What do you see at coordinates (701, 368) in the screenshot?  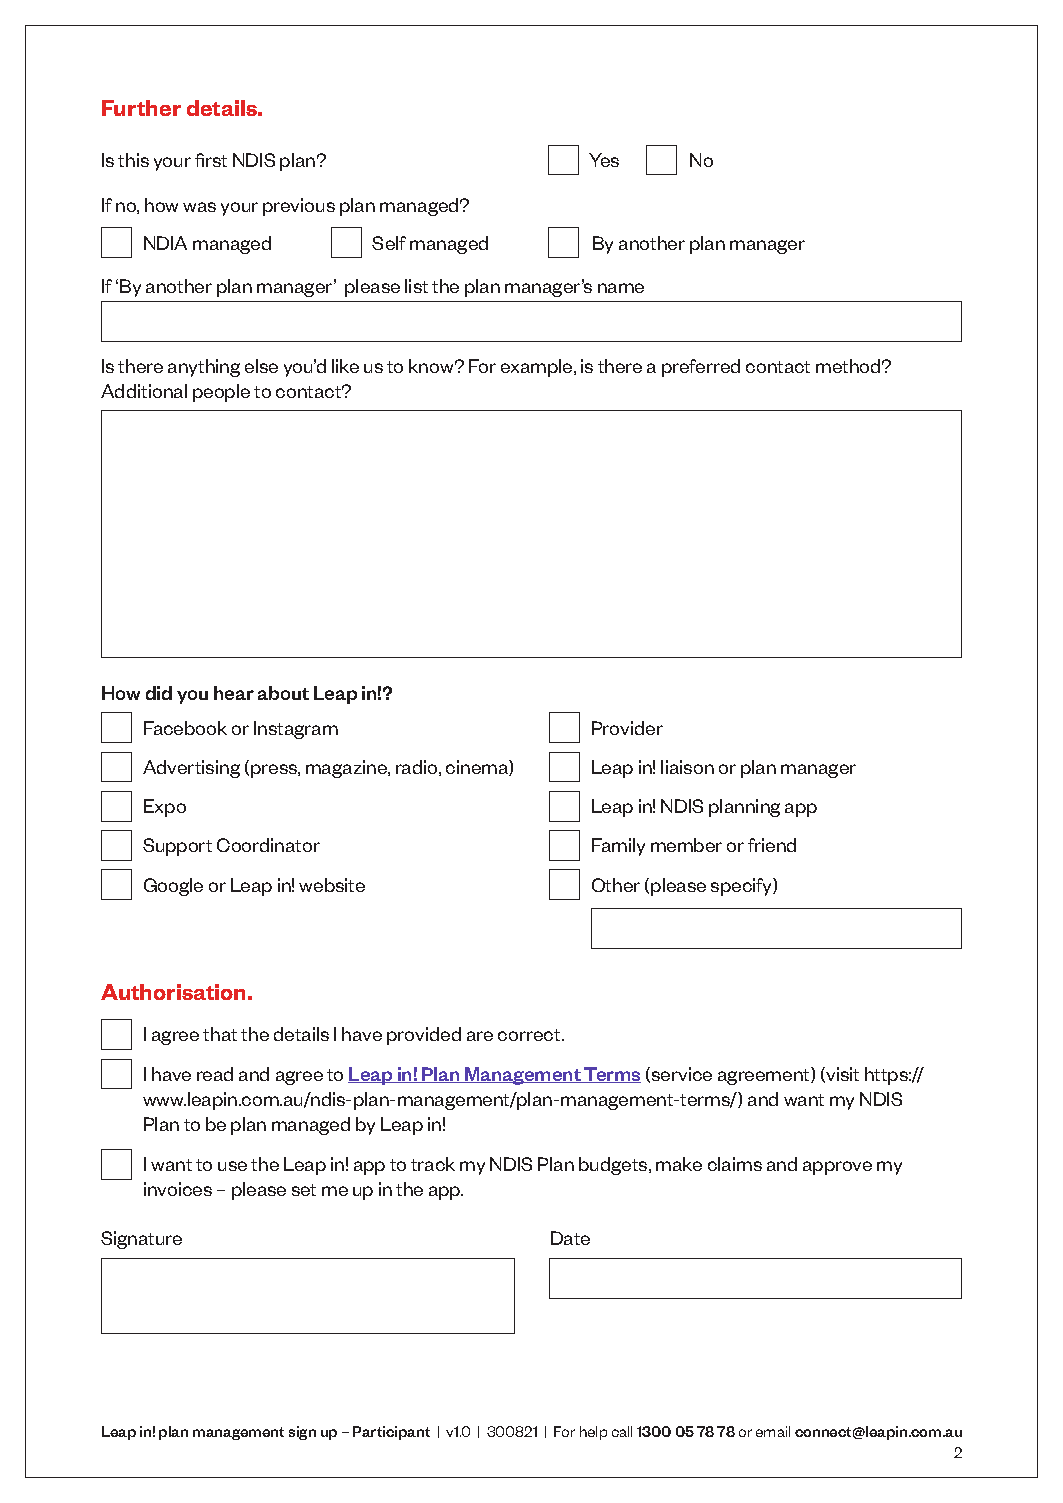 I see `preferred` at bounding box center [701, 368].
